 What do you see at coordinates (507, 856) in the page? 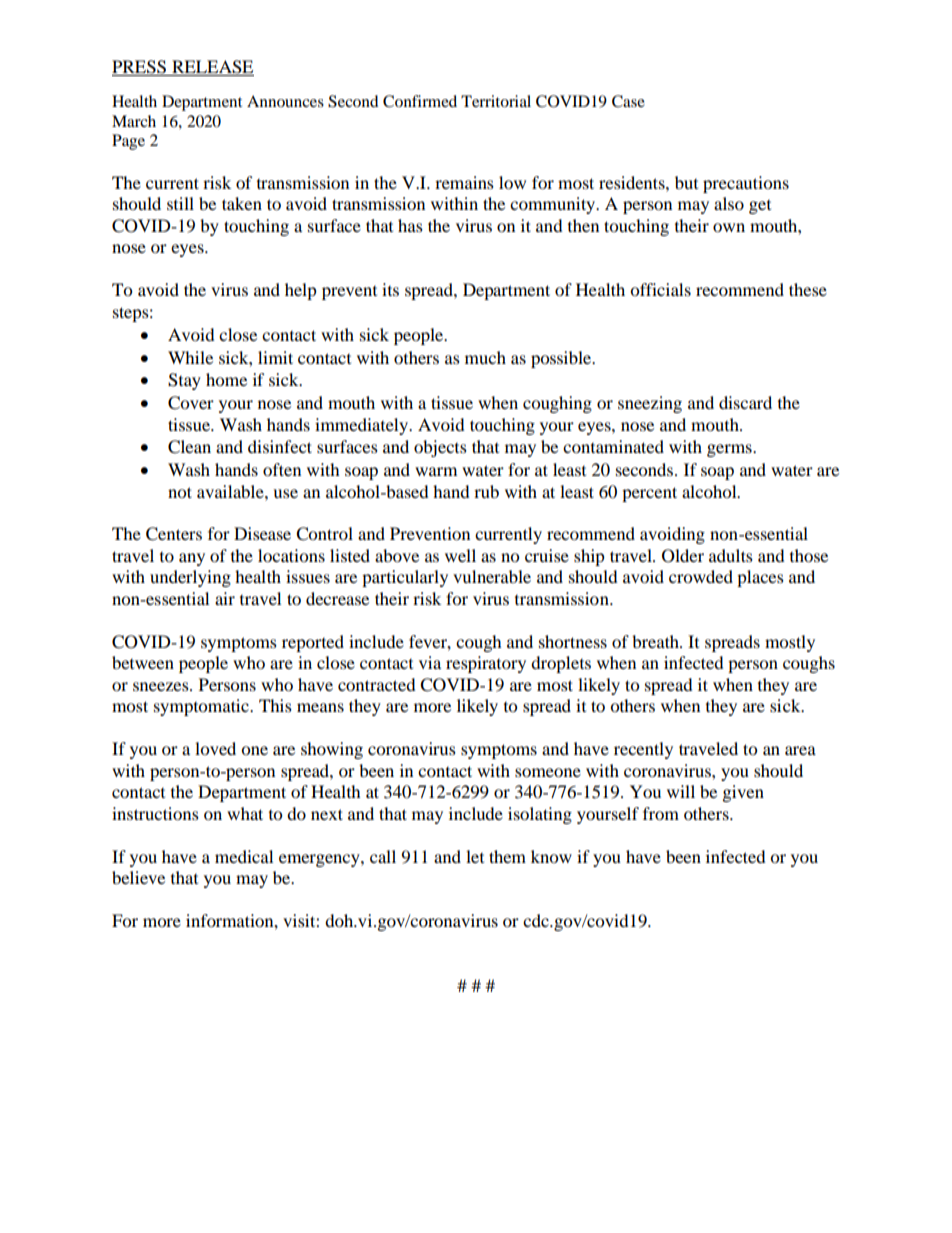
I see `them` at bounding box center [507, 856].
